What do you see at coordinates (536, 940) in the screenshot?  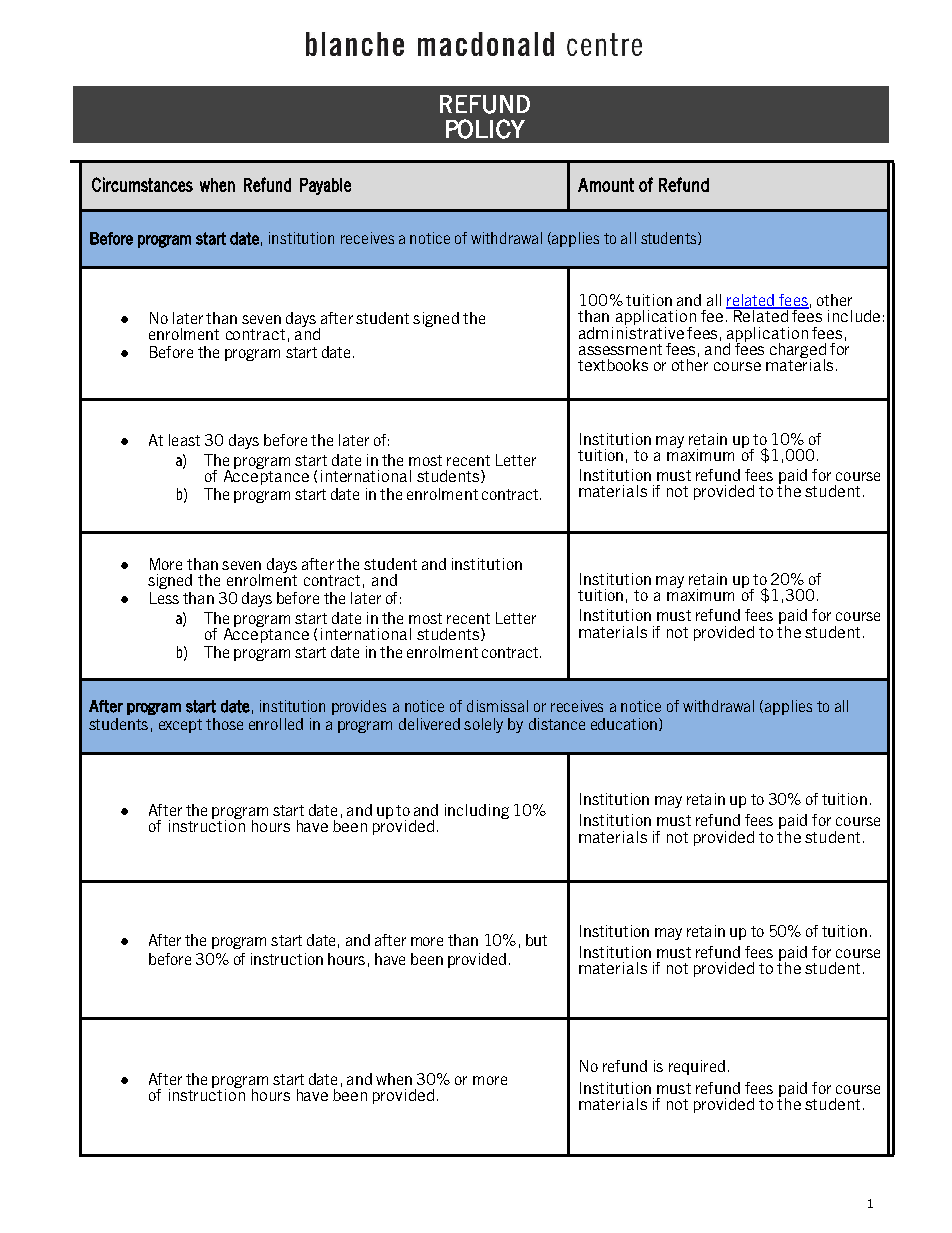 I see `but` at bounding box center [536, 940].
